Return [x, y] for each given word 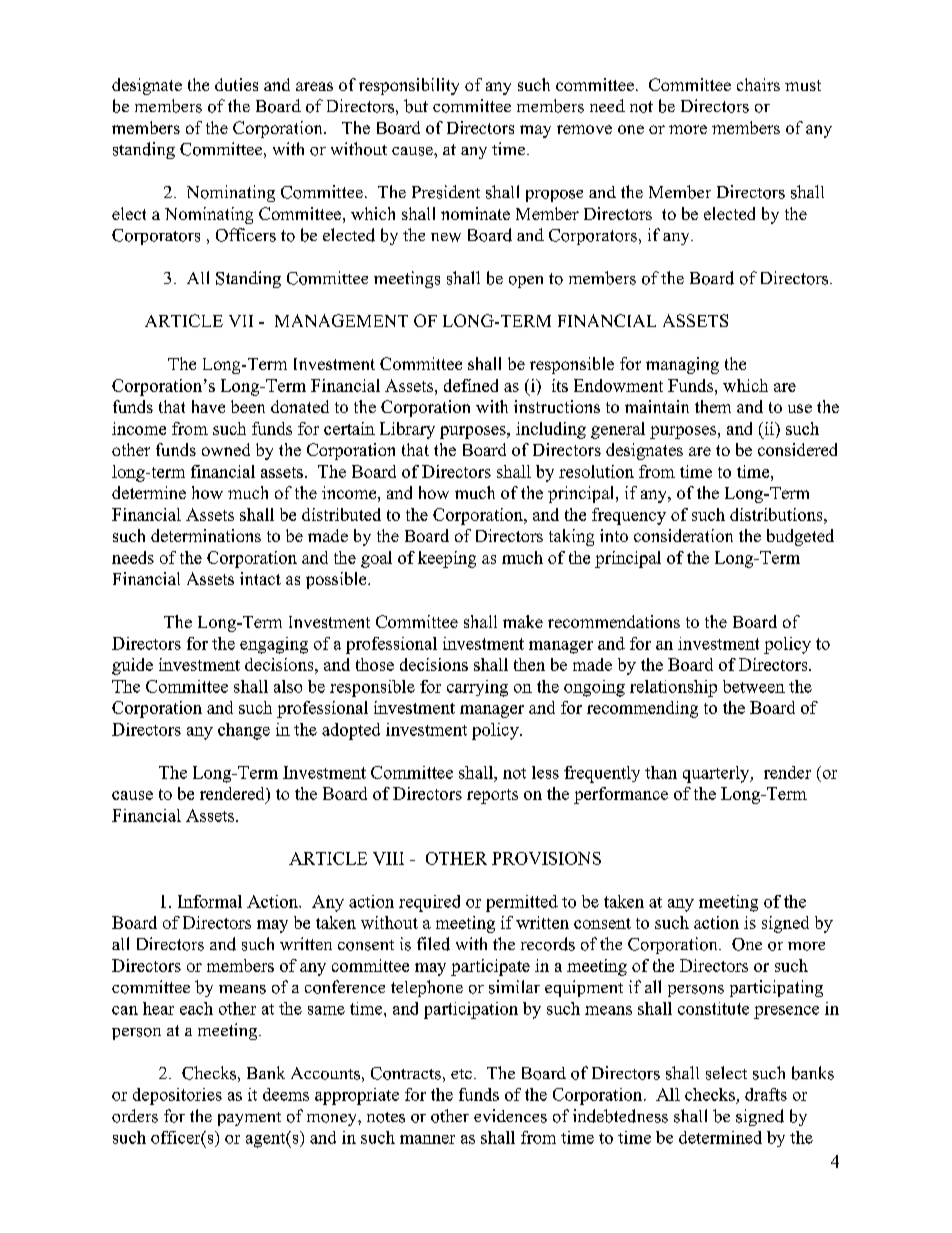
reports [492, 796]
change [244, 731]
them [713, 406]
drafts [766, 1094]
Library [407, 430]
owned [226, 449]
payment [249, 1119]
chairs [758, 84]
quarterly [717, 774]
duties [236, 84]
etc [461, 1074]
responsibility [409, 86]
